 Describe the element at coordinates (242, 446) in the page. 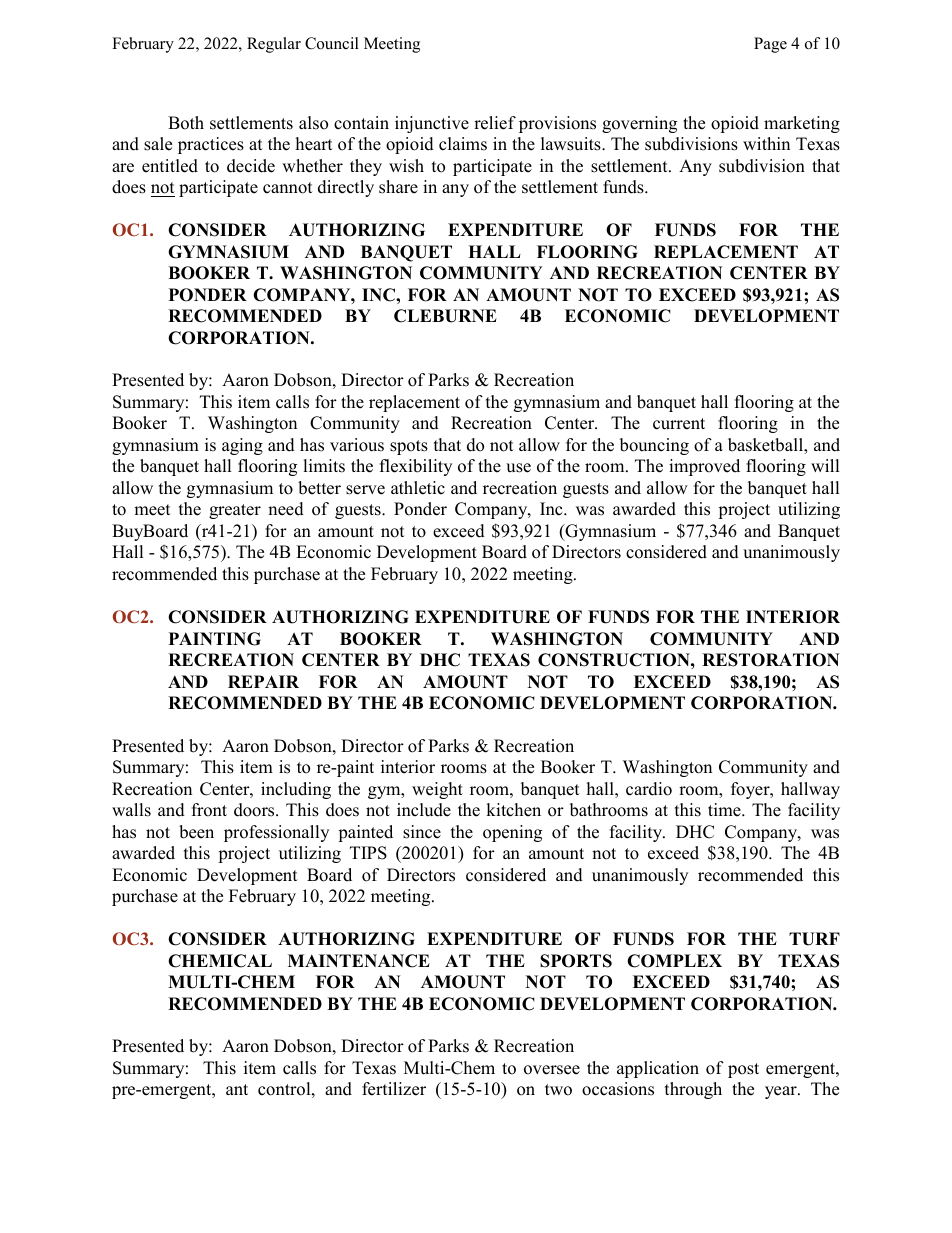

I see `aging` at that location.
